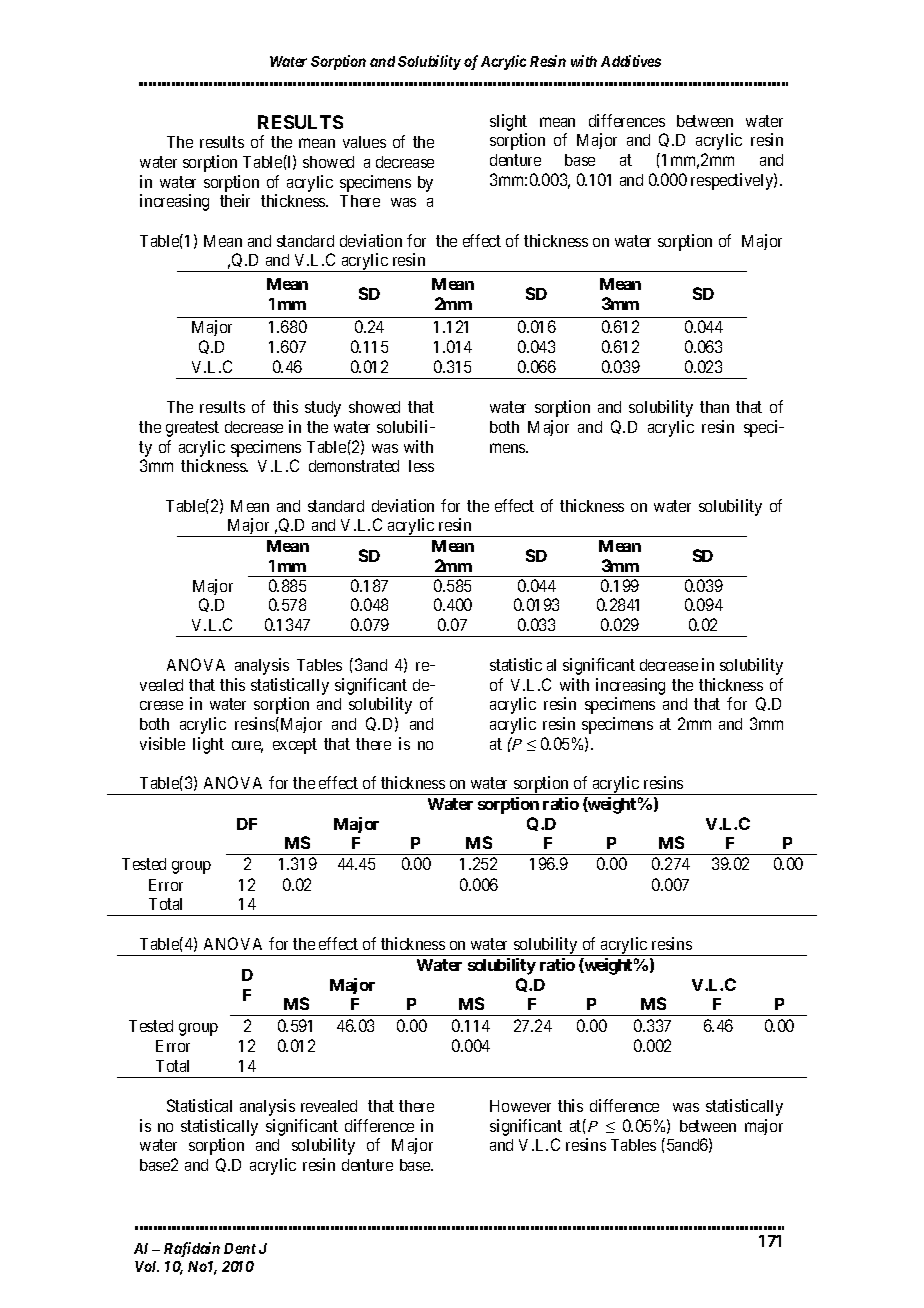 This screenshot has height=1308, width=924. I want to click on Additives, so click(631, 61).
